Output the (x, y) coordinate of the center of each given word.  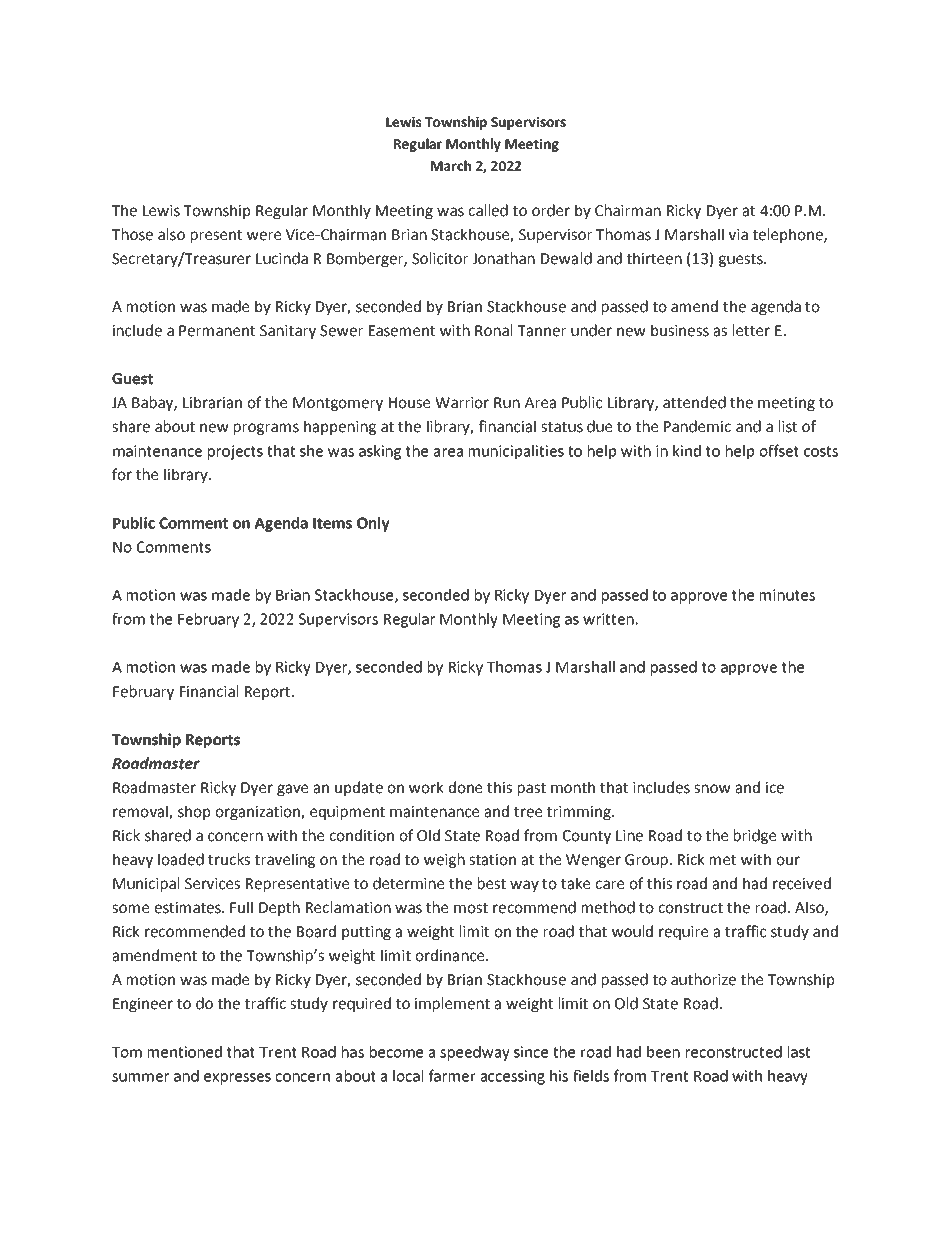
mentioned (185, 1052)
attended (694, 402)
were (264, 236)
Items (332, 523)
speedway (475, 1053)
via (738, 235)
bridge (755, 836)
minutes (787, 595)
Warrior (462, 403)
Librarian (212, 402)
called (488, 210)
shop (194, 812)
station (492, 860)
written (608, 619)
